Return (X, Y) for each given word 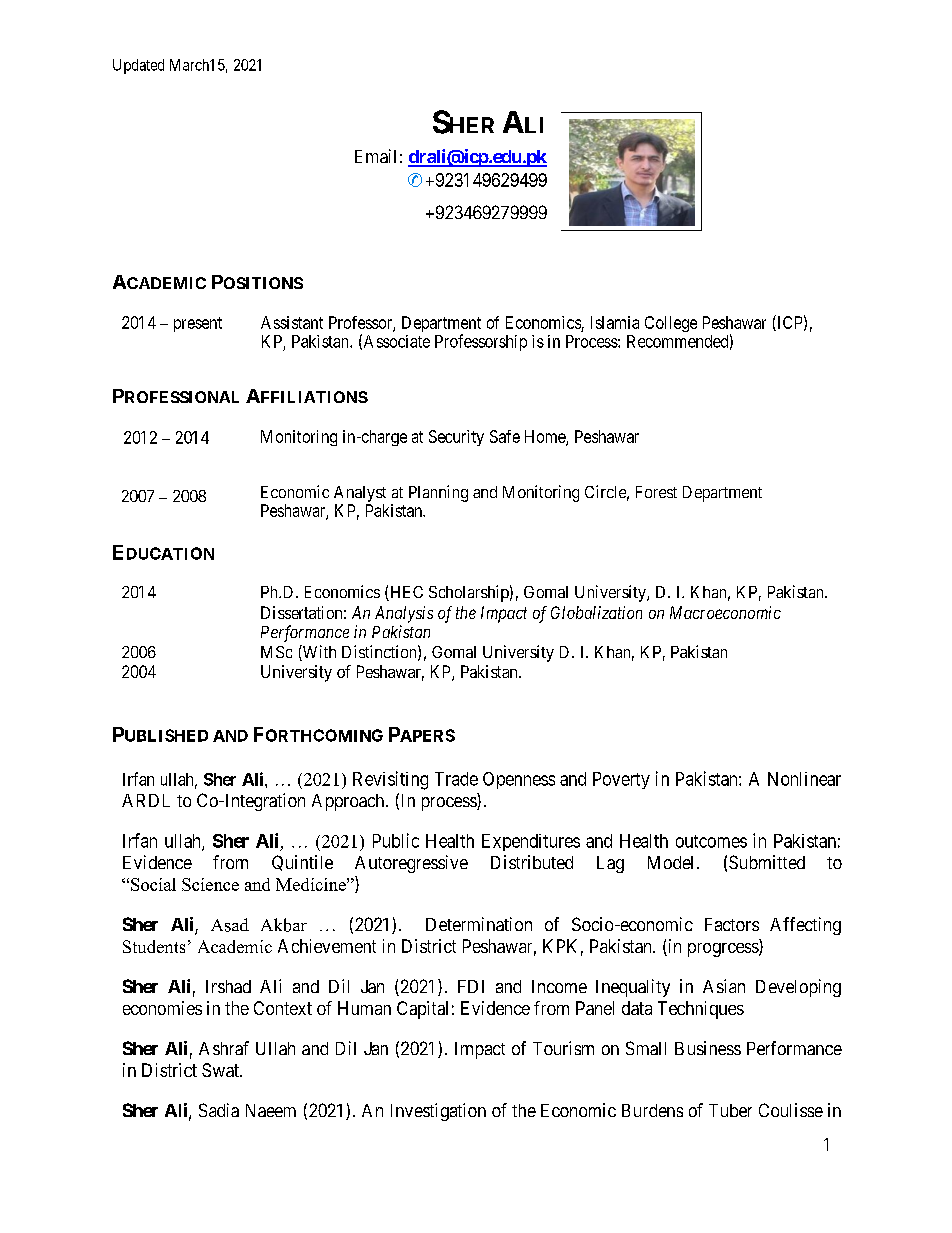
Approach (349, 802)
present (198, 324)
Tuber (730, 1110)
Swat (221, 1070)
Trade (456, 779)
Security (456, 438)
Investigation (438, 1112)
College (671, 324)
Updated (138, 66)
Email (375, 156)
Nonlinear (804, 779)
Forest (656, 492)
